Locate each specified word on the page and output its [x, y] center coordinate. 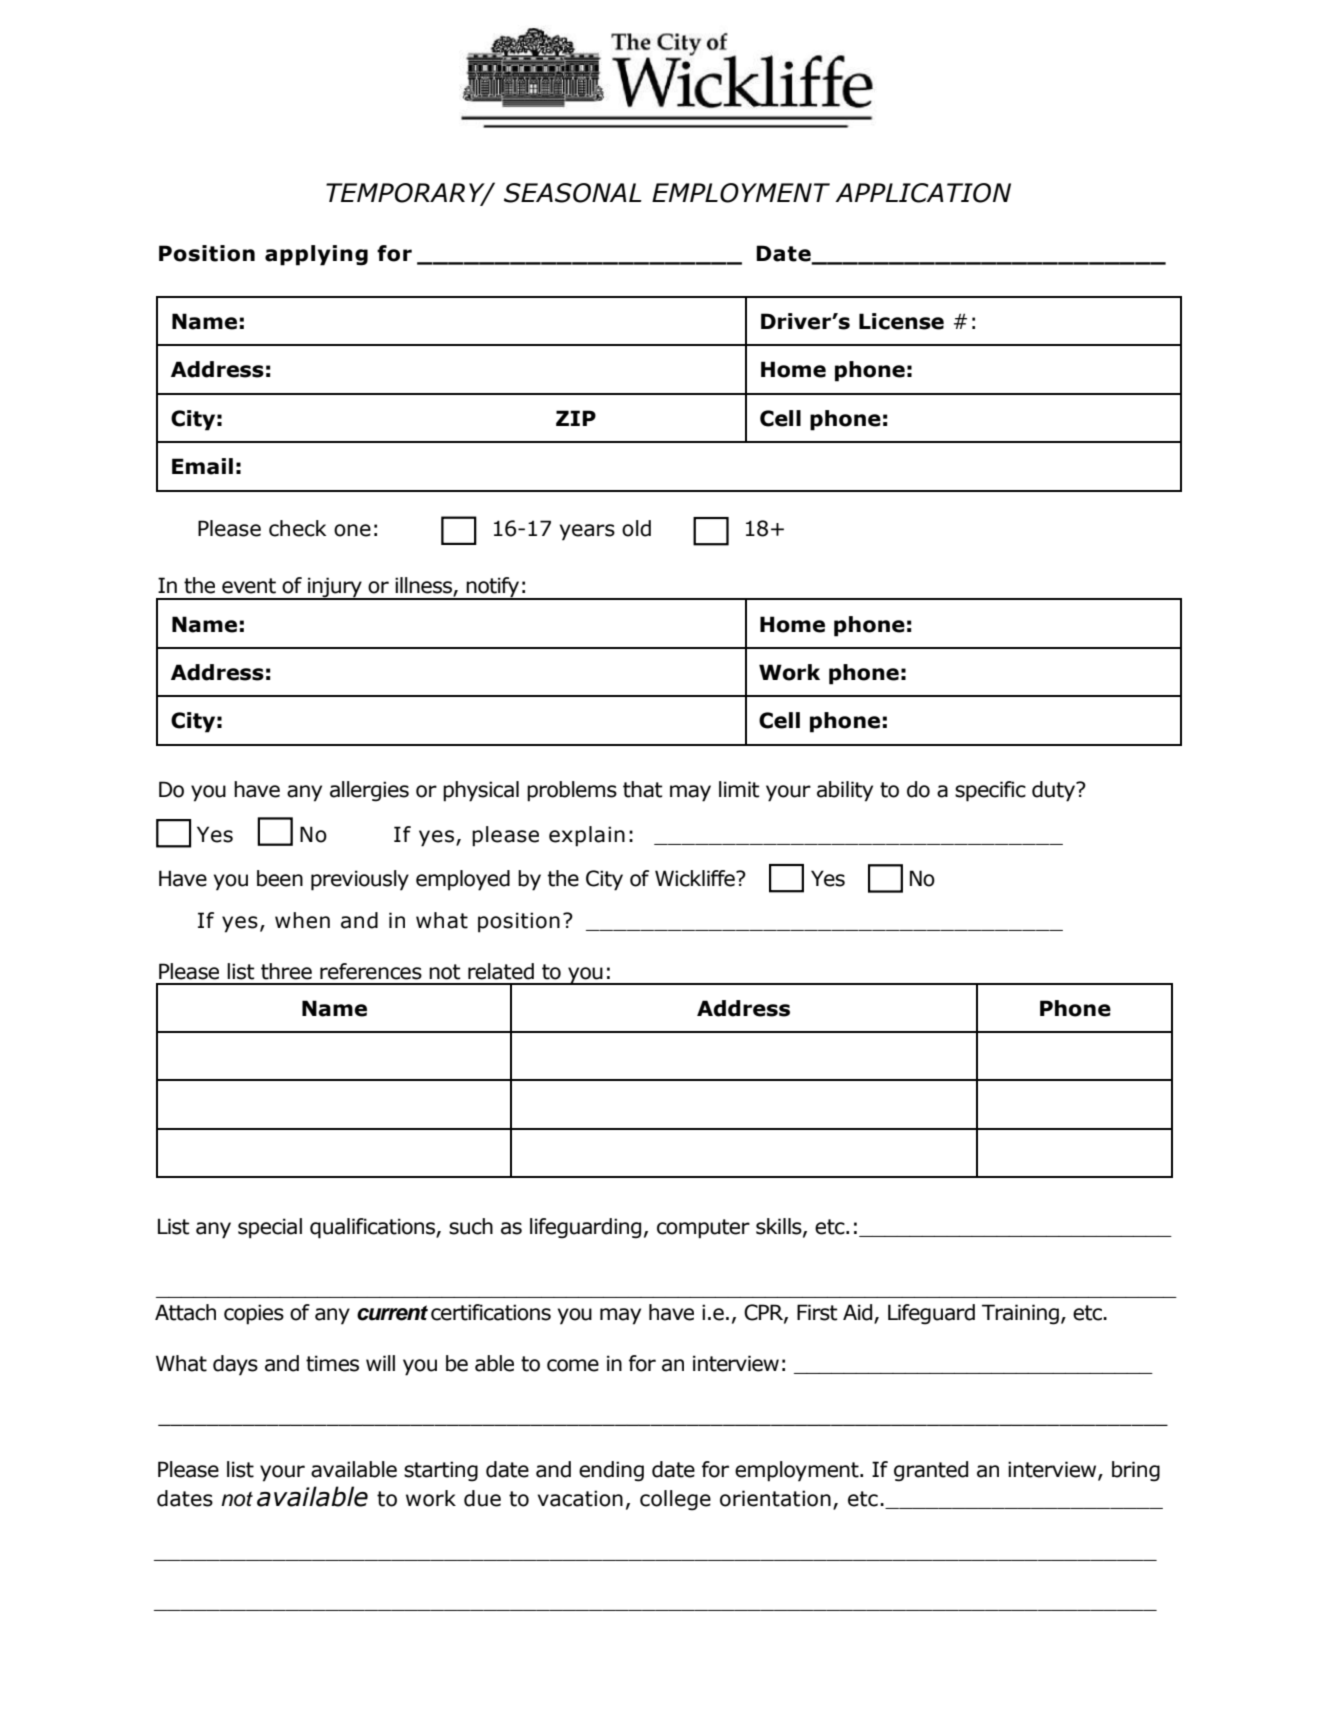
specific [990, 791]
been [280, 878]
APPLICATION [923, 193]
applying [316, 255]
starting [441, 1471]
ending [611, 1471]
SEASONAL [573, 193]
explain [587, 836]
